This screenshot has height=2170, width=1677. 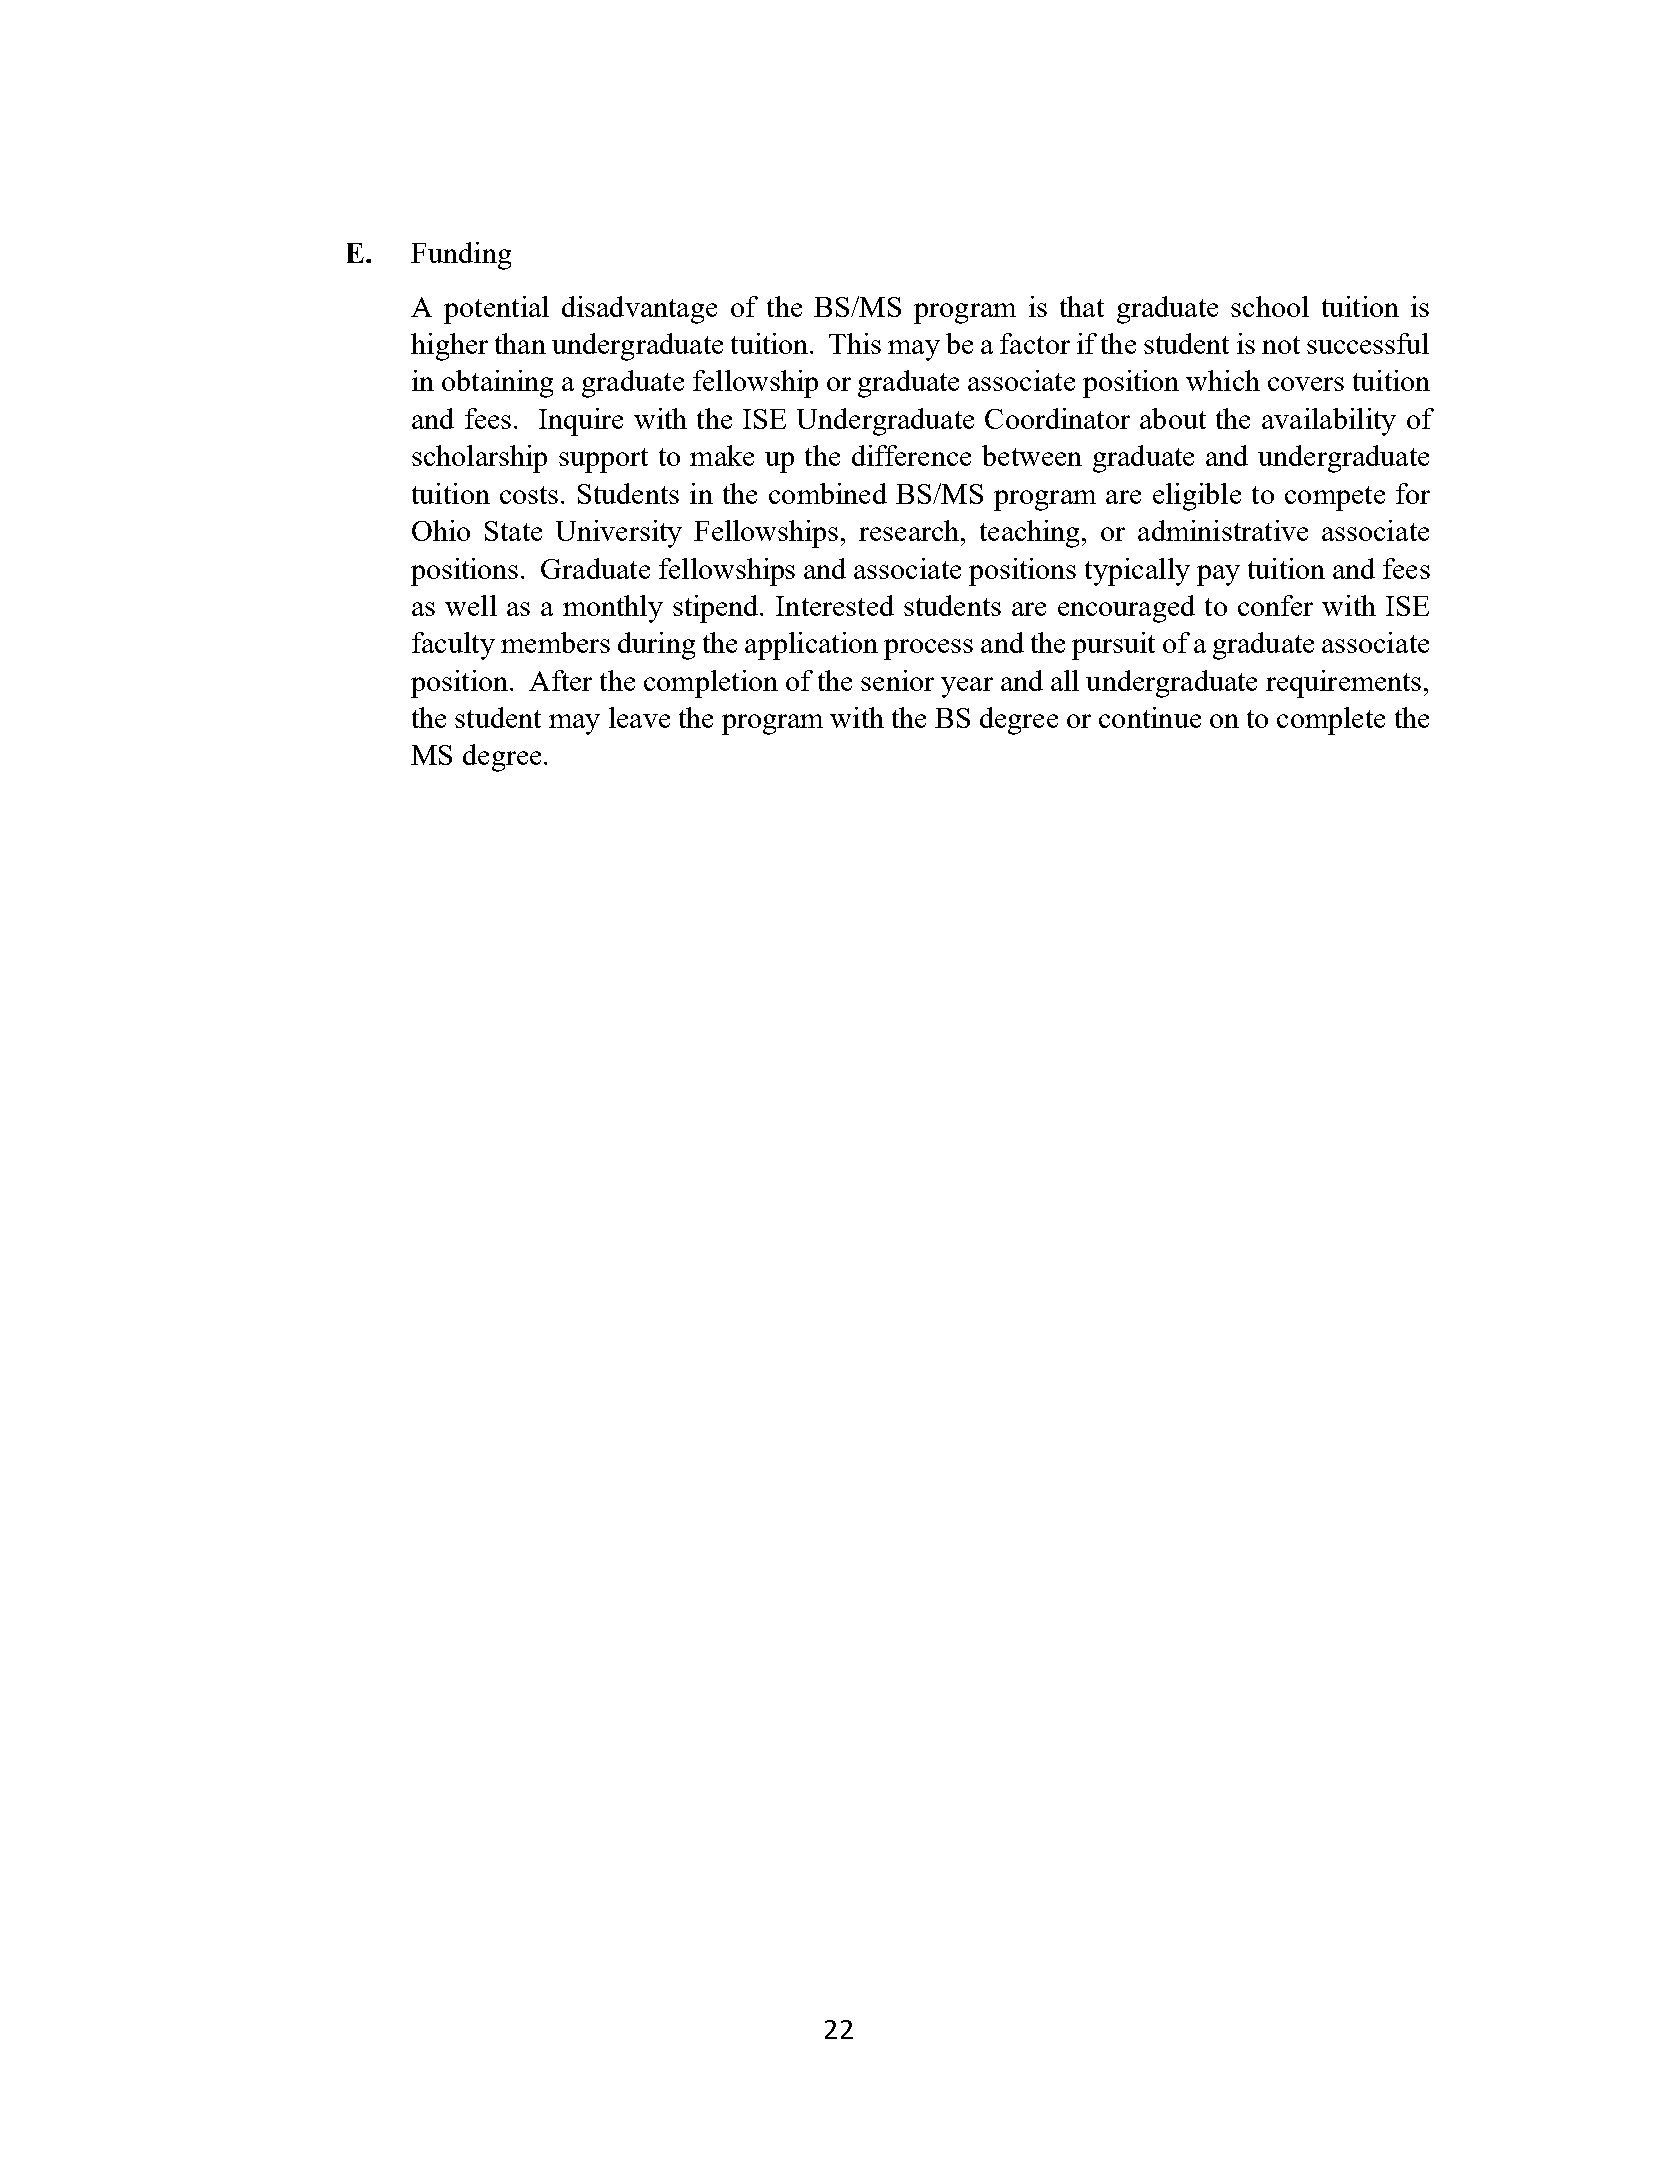 I want to click on leave, so click(x=639, y=717).
